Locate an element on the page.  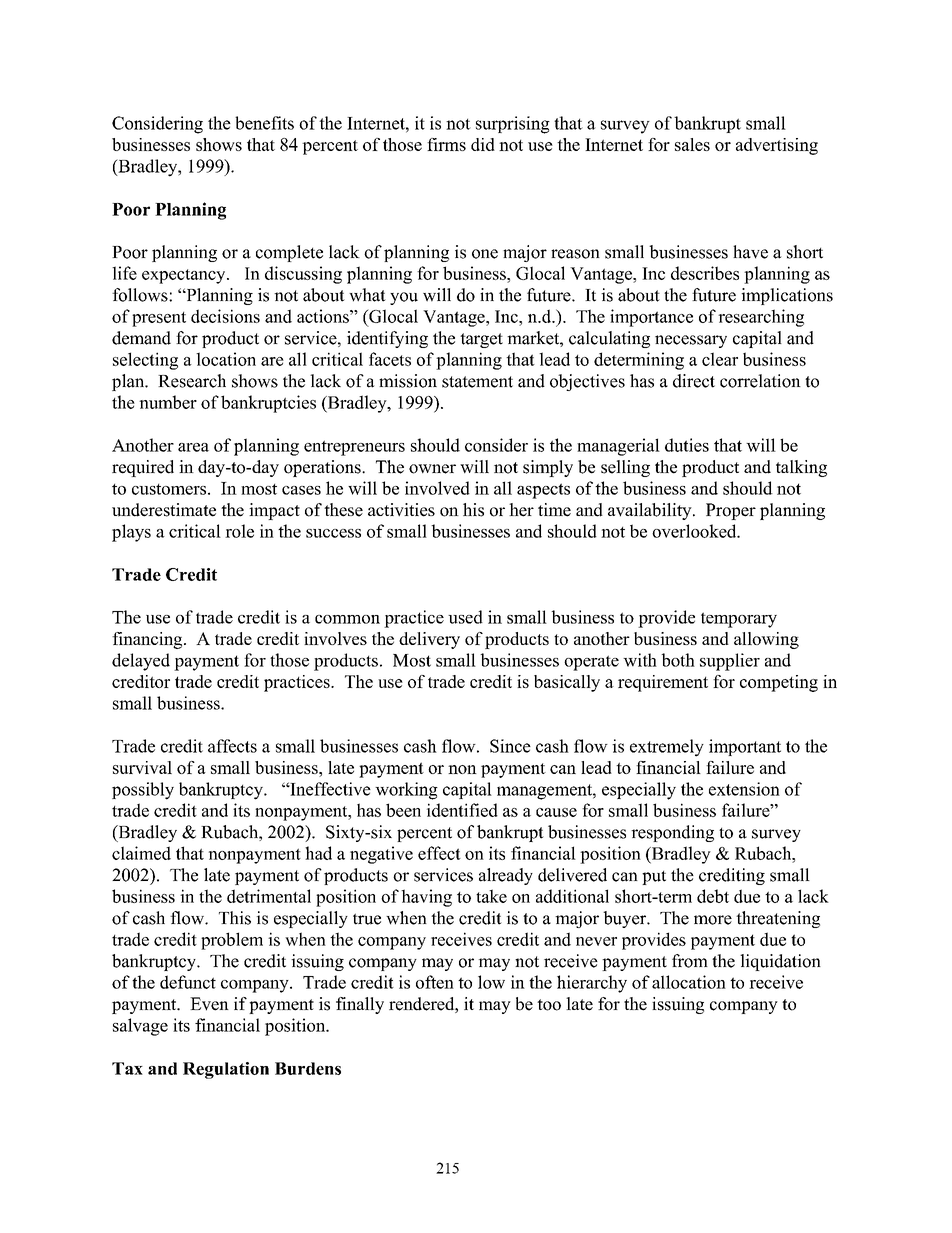
sales is located at coordinates (692, 144).
